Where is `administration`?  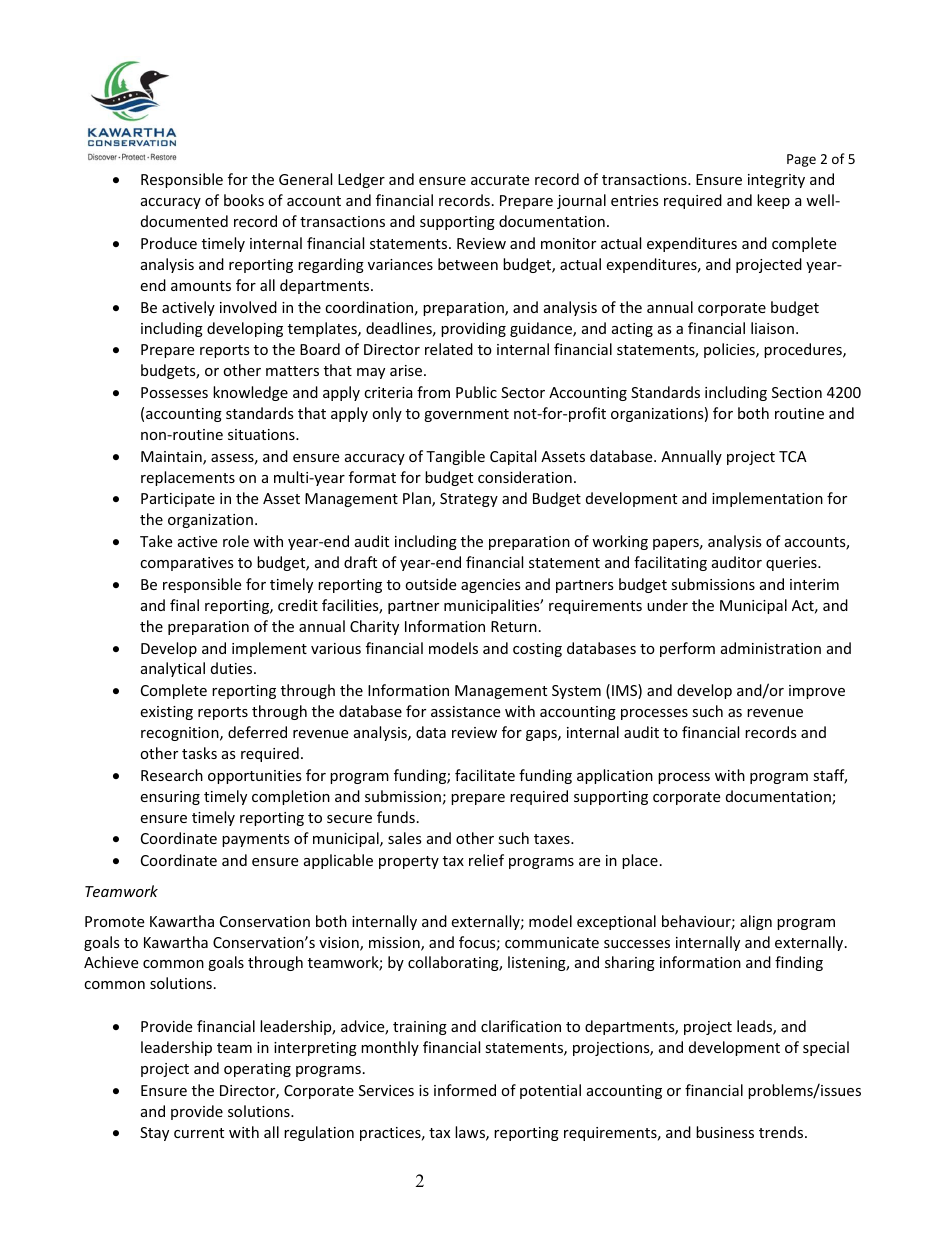 administration is located at coordinates (771, 648).
